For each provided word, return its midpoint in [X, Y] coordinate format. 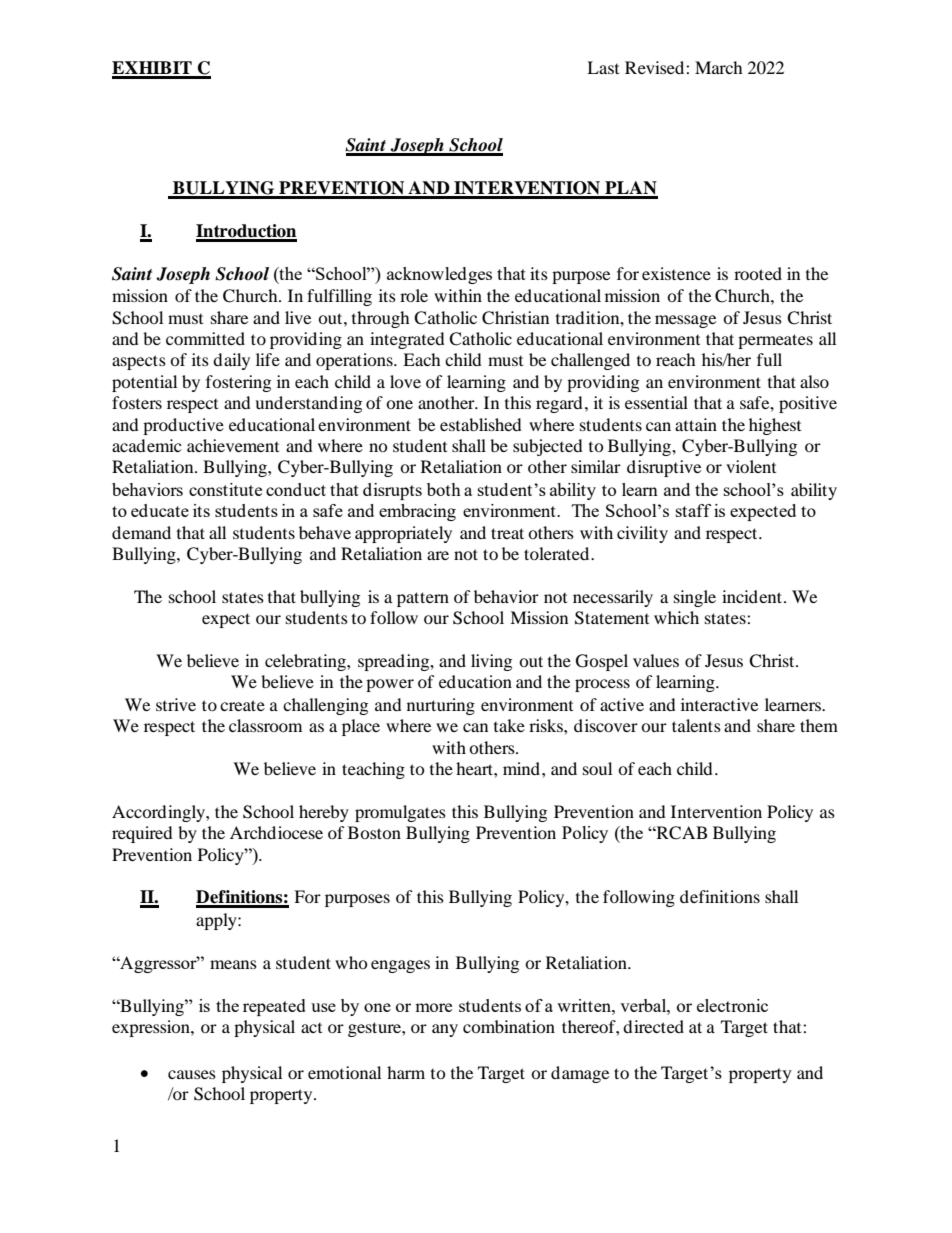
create [242, 705]
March [719, 67]
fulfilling [339, 297]
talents [696, 725]
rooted [758, 273]
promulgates [400, 813]
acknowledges [439, 275]
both [444, 489]
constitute [225, 489]
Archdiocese [276, 832]
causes [192, 1074]
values [656, 660]
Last [603, 67]
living [491, 662]
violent [751, 466]
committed [205, 338]
